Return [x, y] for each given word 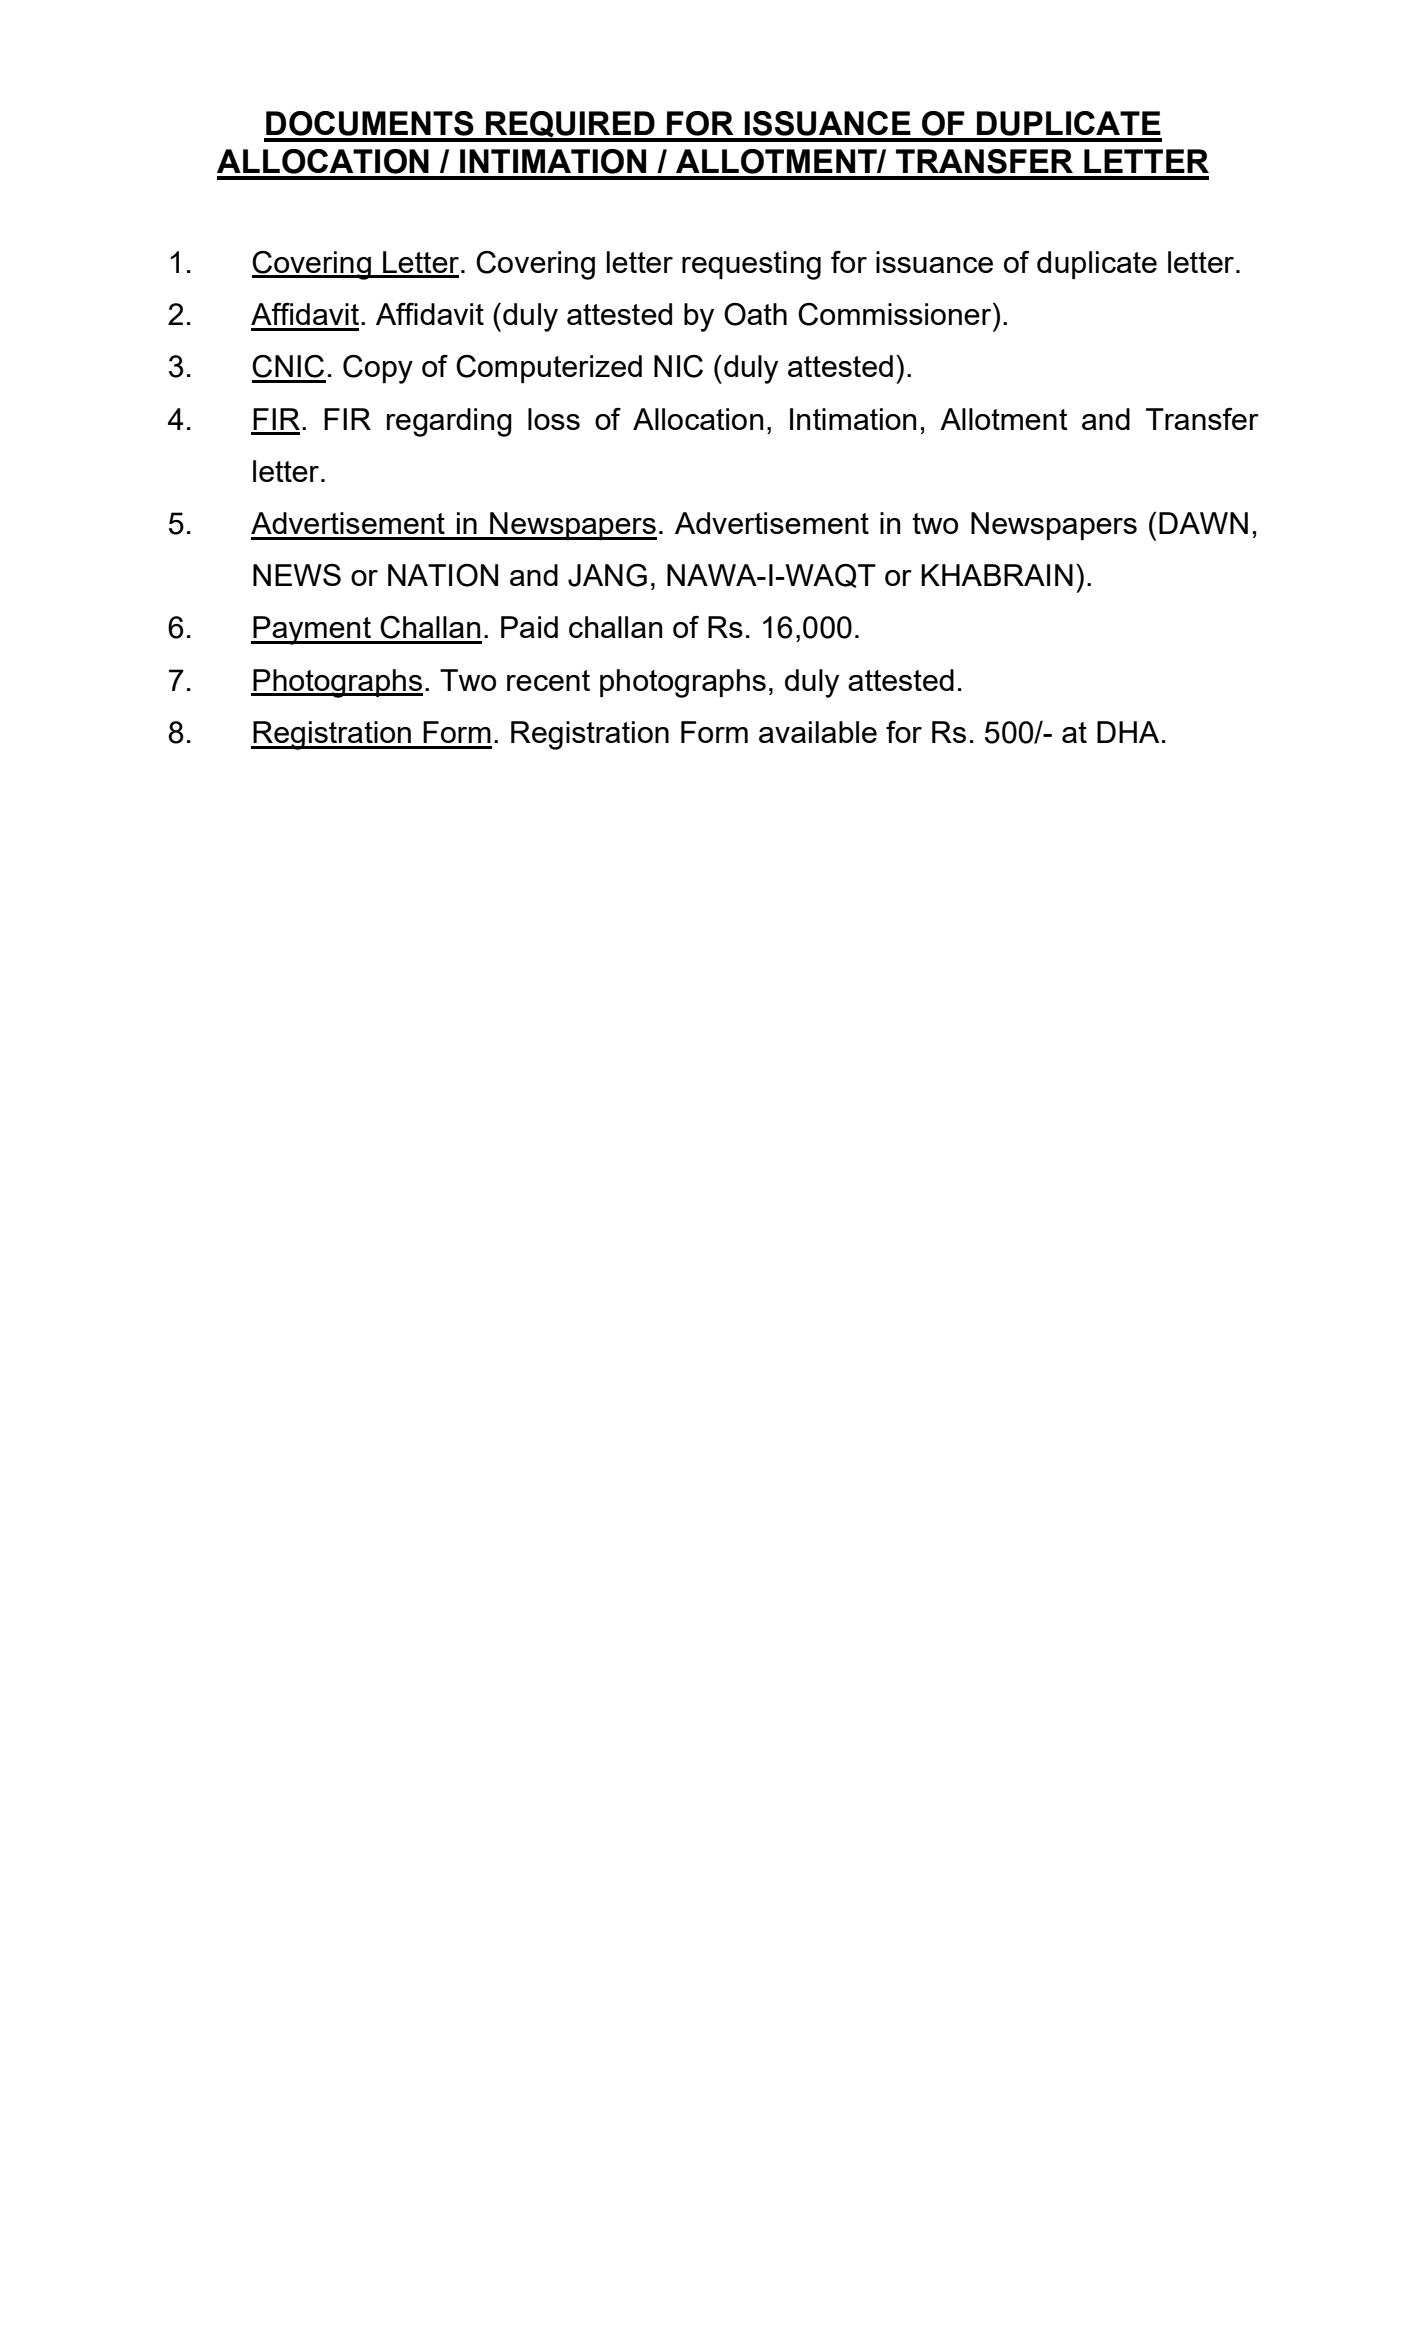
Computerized [549, 369]
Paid [529, 627]
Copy [378, 369]
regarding [449, 422]
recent [548, 680]
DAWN [1203, 523]
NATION [443, 575]
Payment [312, 630]
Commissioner [896, 314]
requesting [751, 265]
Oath [755, 314]
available [818, 732]
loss [554, 419]
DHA [1128, 732]
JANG [607, 575]
